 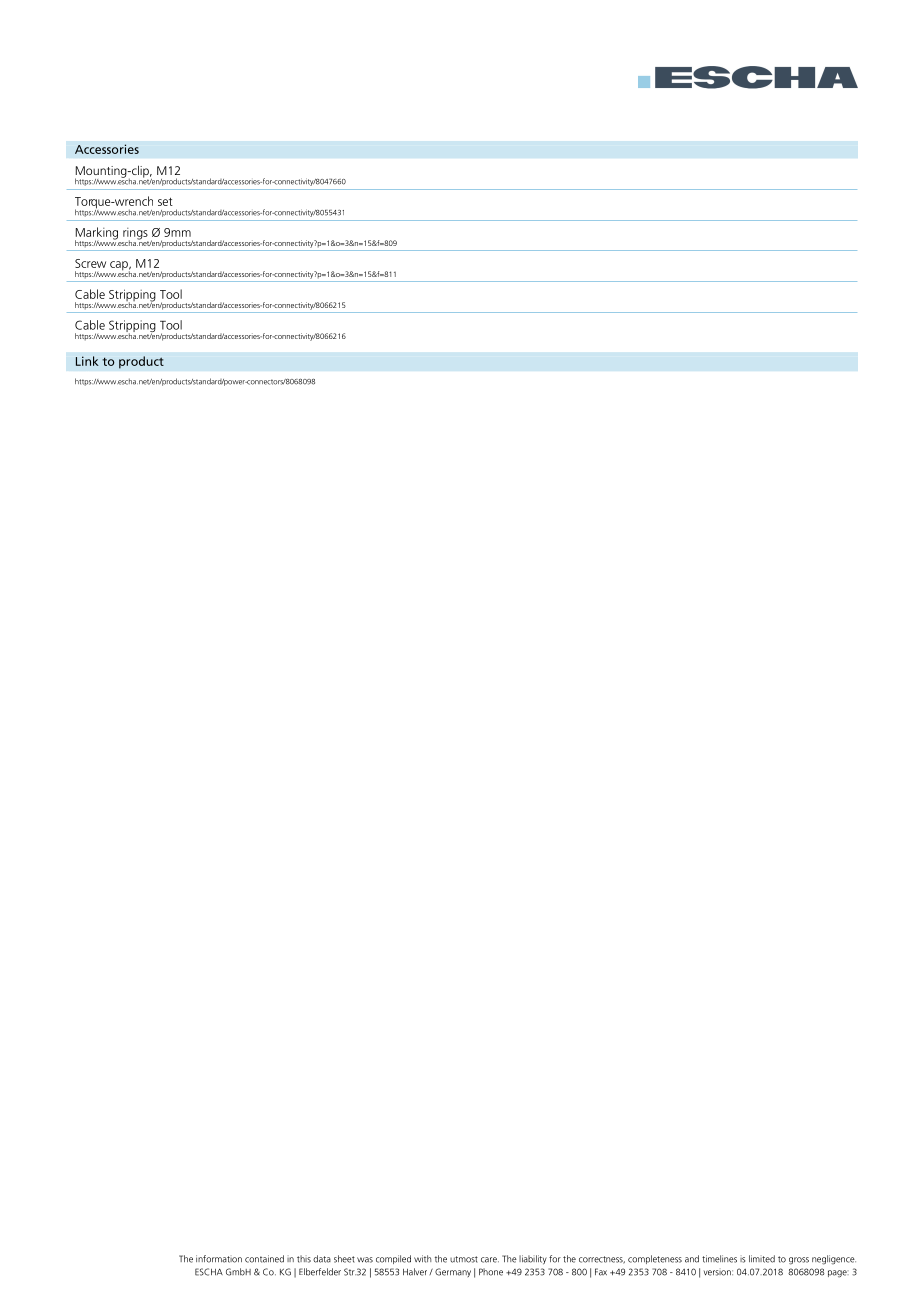 I want to click on Screw, so click(x=90, y=263).
